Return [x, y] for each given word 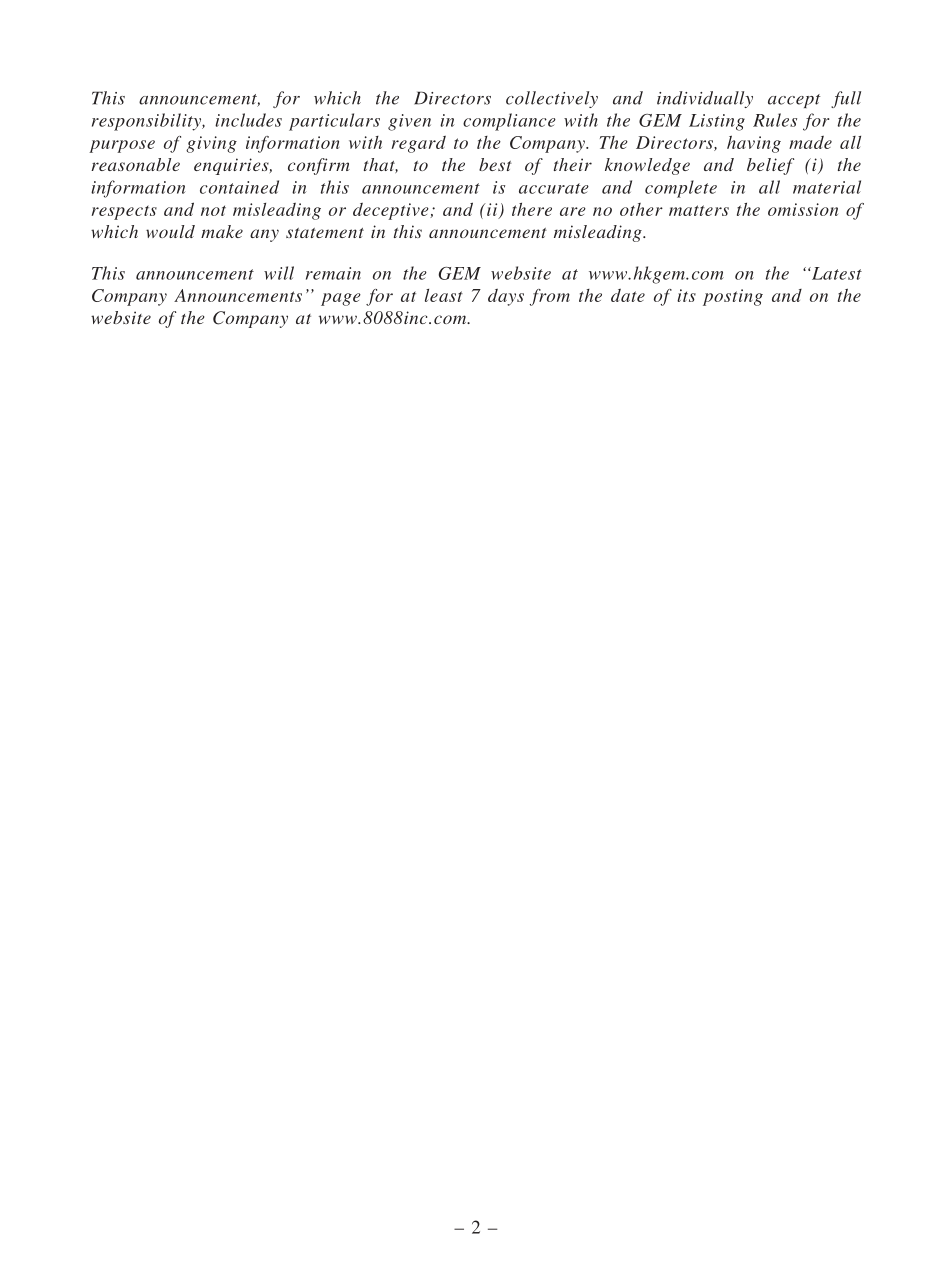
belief [770, 166]
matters [699, 210]
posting [733, 297]
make [222, 231]
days [506, 297]
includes [248, 120]
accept [794, 101]
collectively [552, 99]
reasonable [135, 164]
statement [325, 233]
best [495, 164]
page [341, 299]
